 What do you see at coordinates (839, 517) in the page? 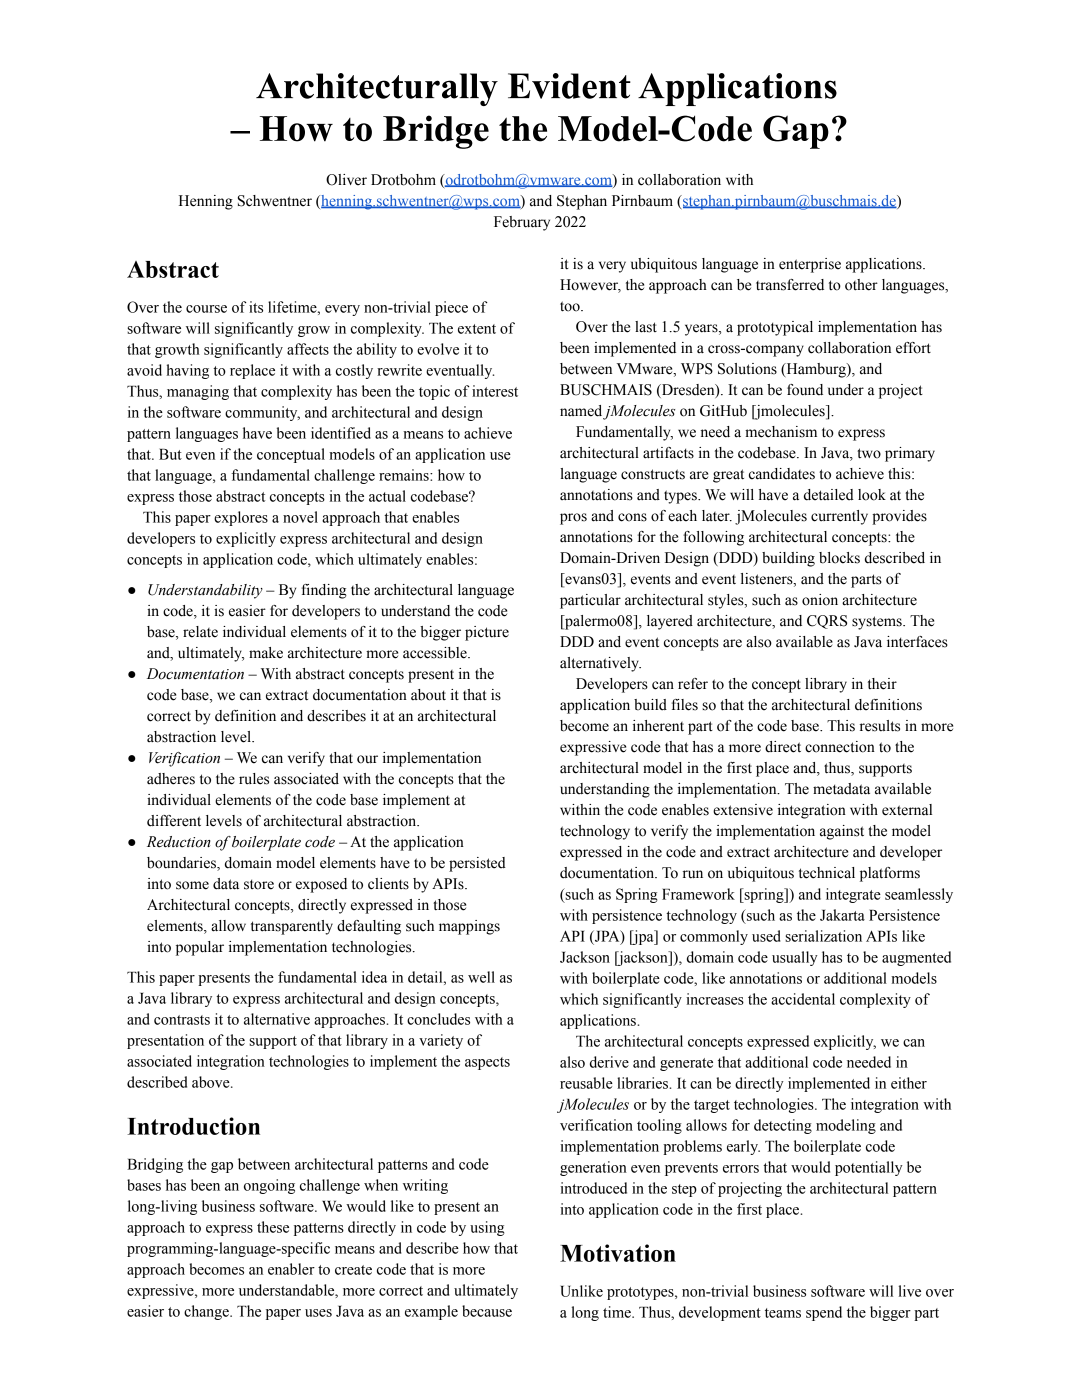
I see `currently` at bounding box center [839, 517].
